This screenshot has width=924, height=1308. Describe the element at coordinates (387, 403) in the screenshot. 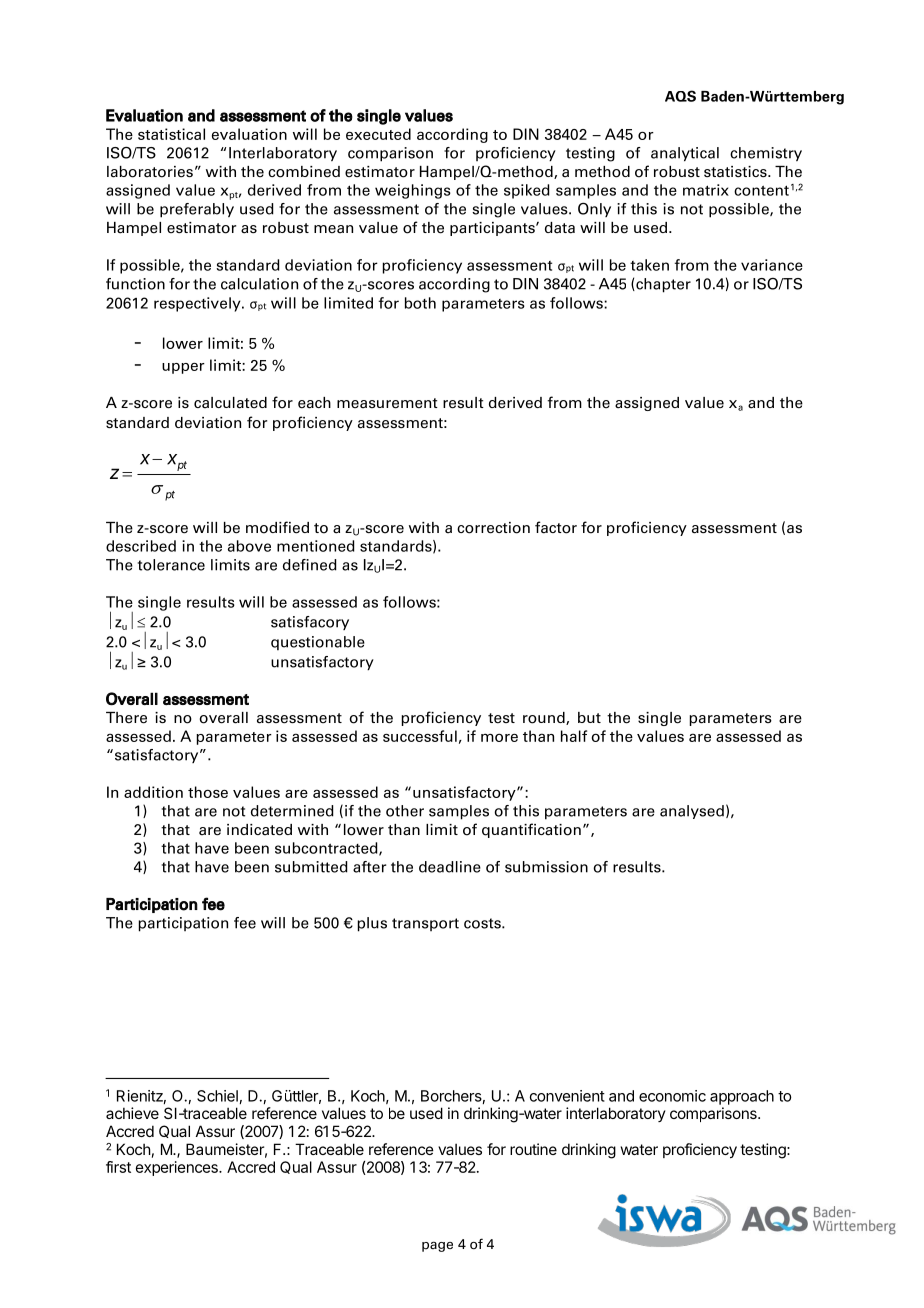

I see `measurement` at that location.
